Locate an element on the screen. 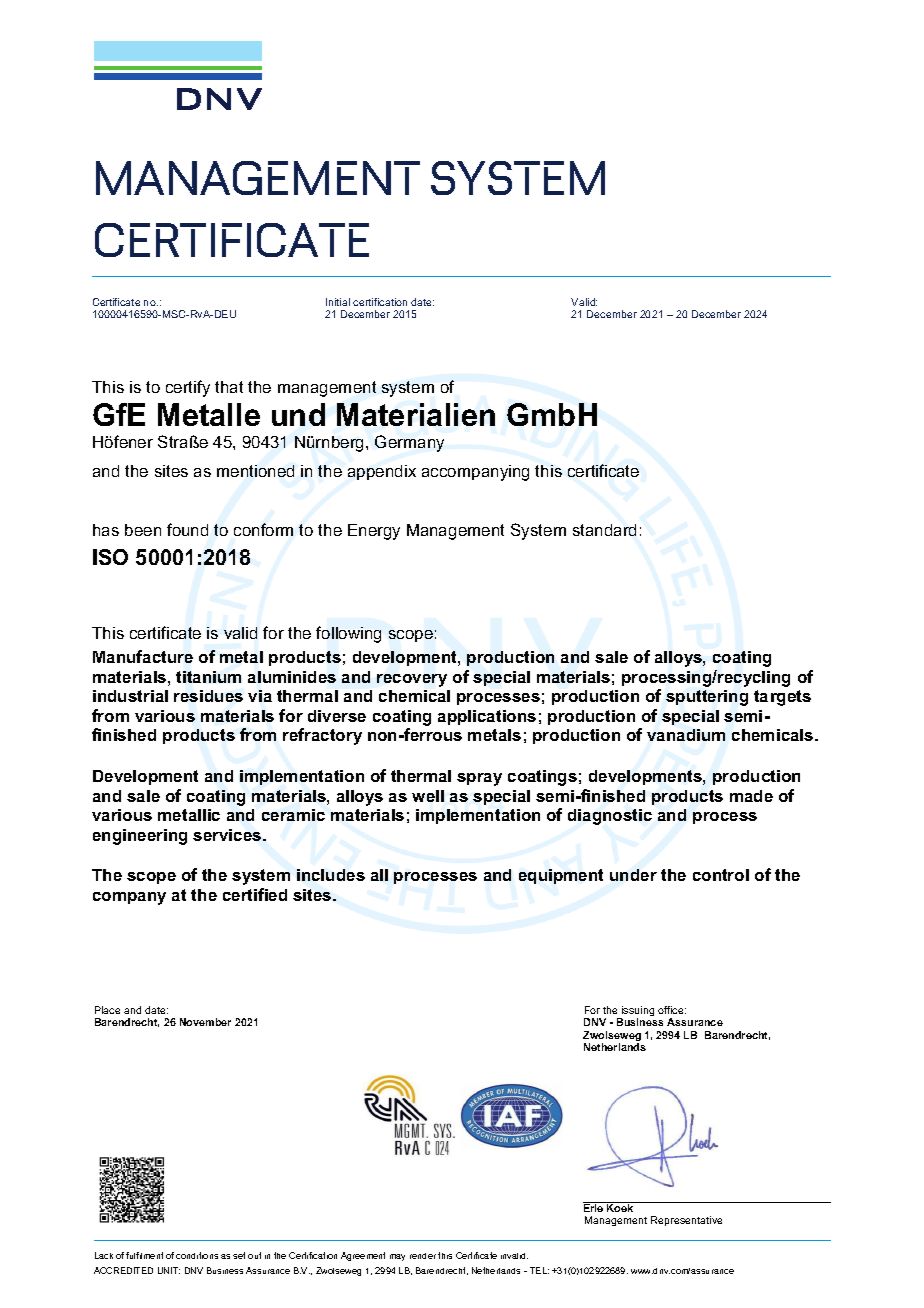  found is located at coordinates (187, 529).
